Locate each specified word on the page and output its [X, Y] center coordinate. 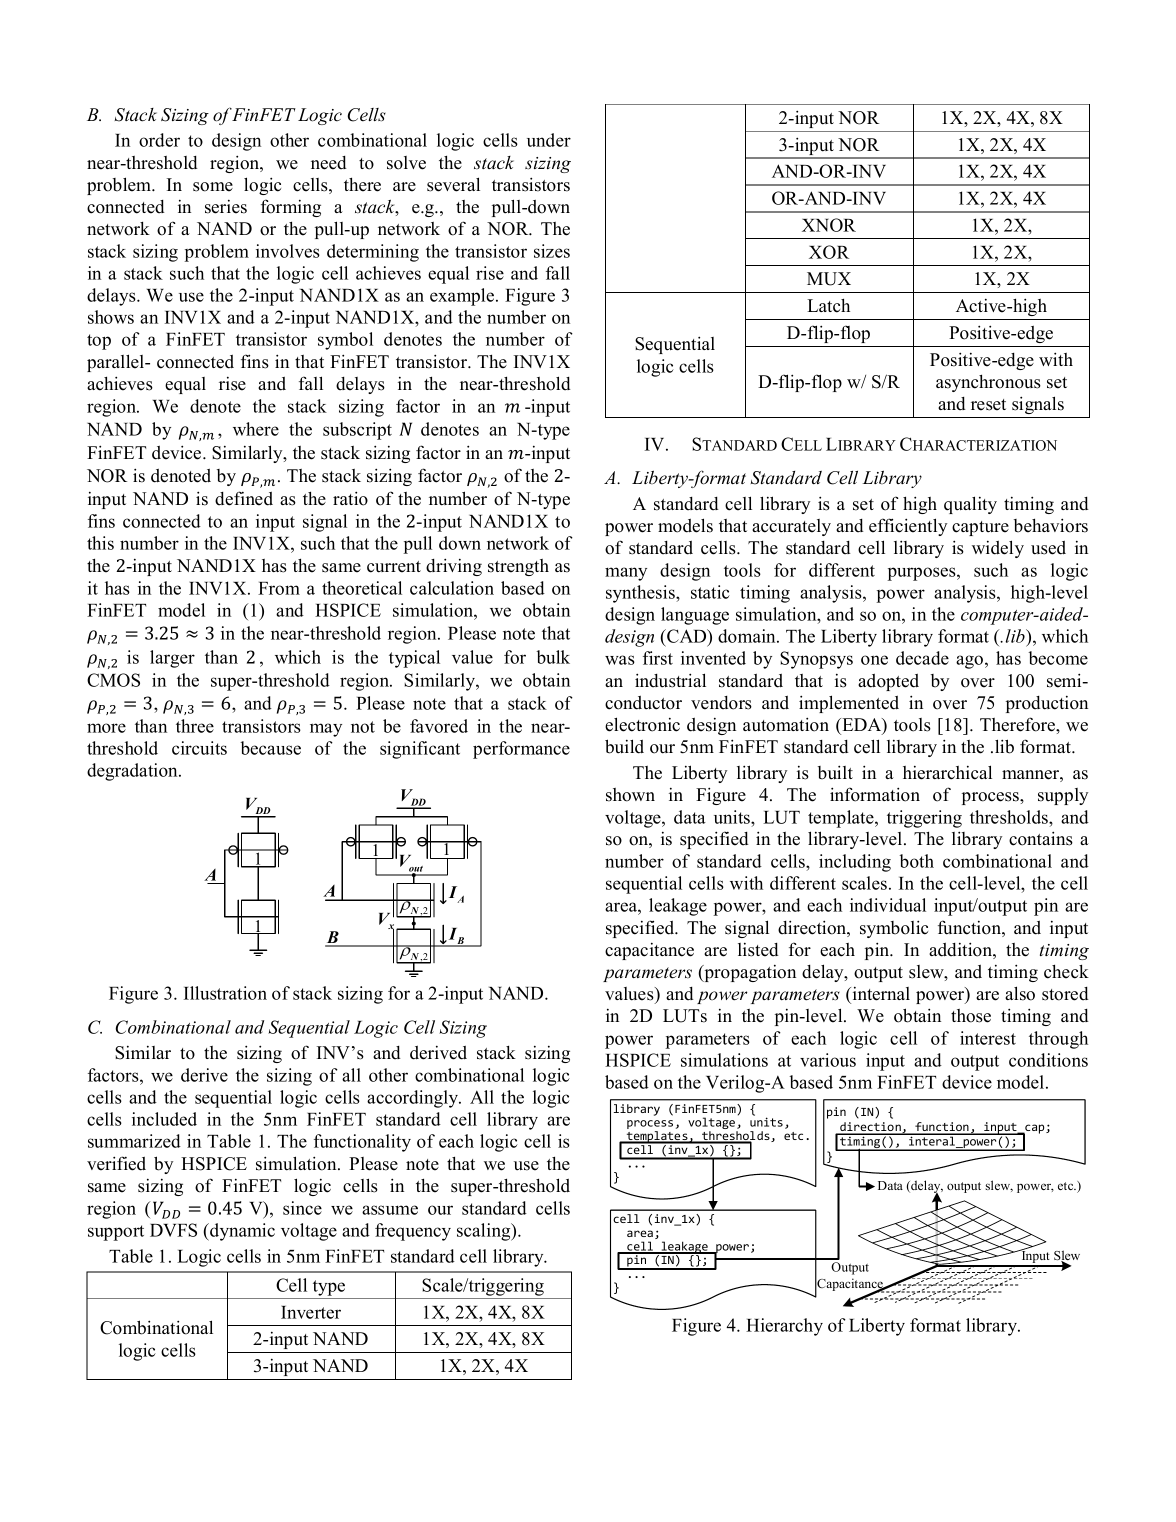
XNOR [829, 225]
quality [970, 505]
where [256, 429]
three [195, 726]
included [164, 1119]
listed [758, 950]
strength [518, 567]
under [549, 140]
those [971, 1016]
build [624, 746]
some [213, 187]
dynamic [241, 1232]
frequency [413, 1232]
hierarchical [947, 772]
